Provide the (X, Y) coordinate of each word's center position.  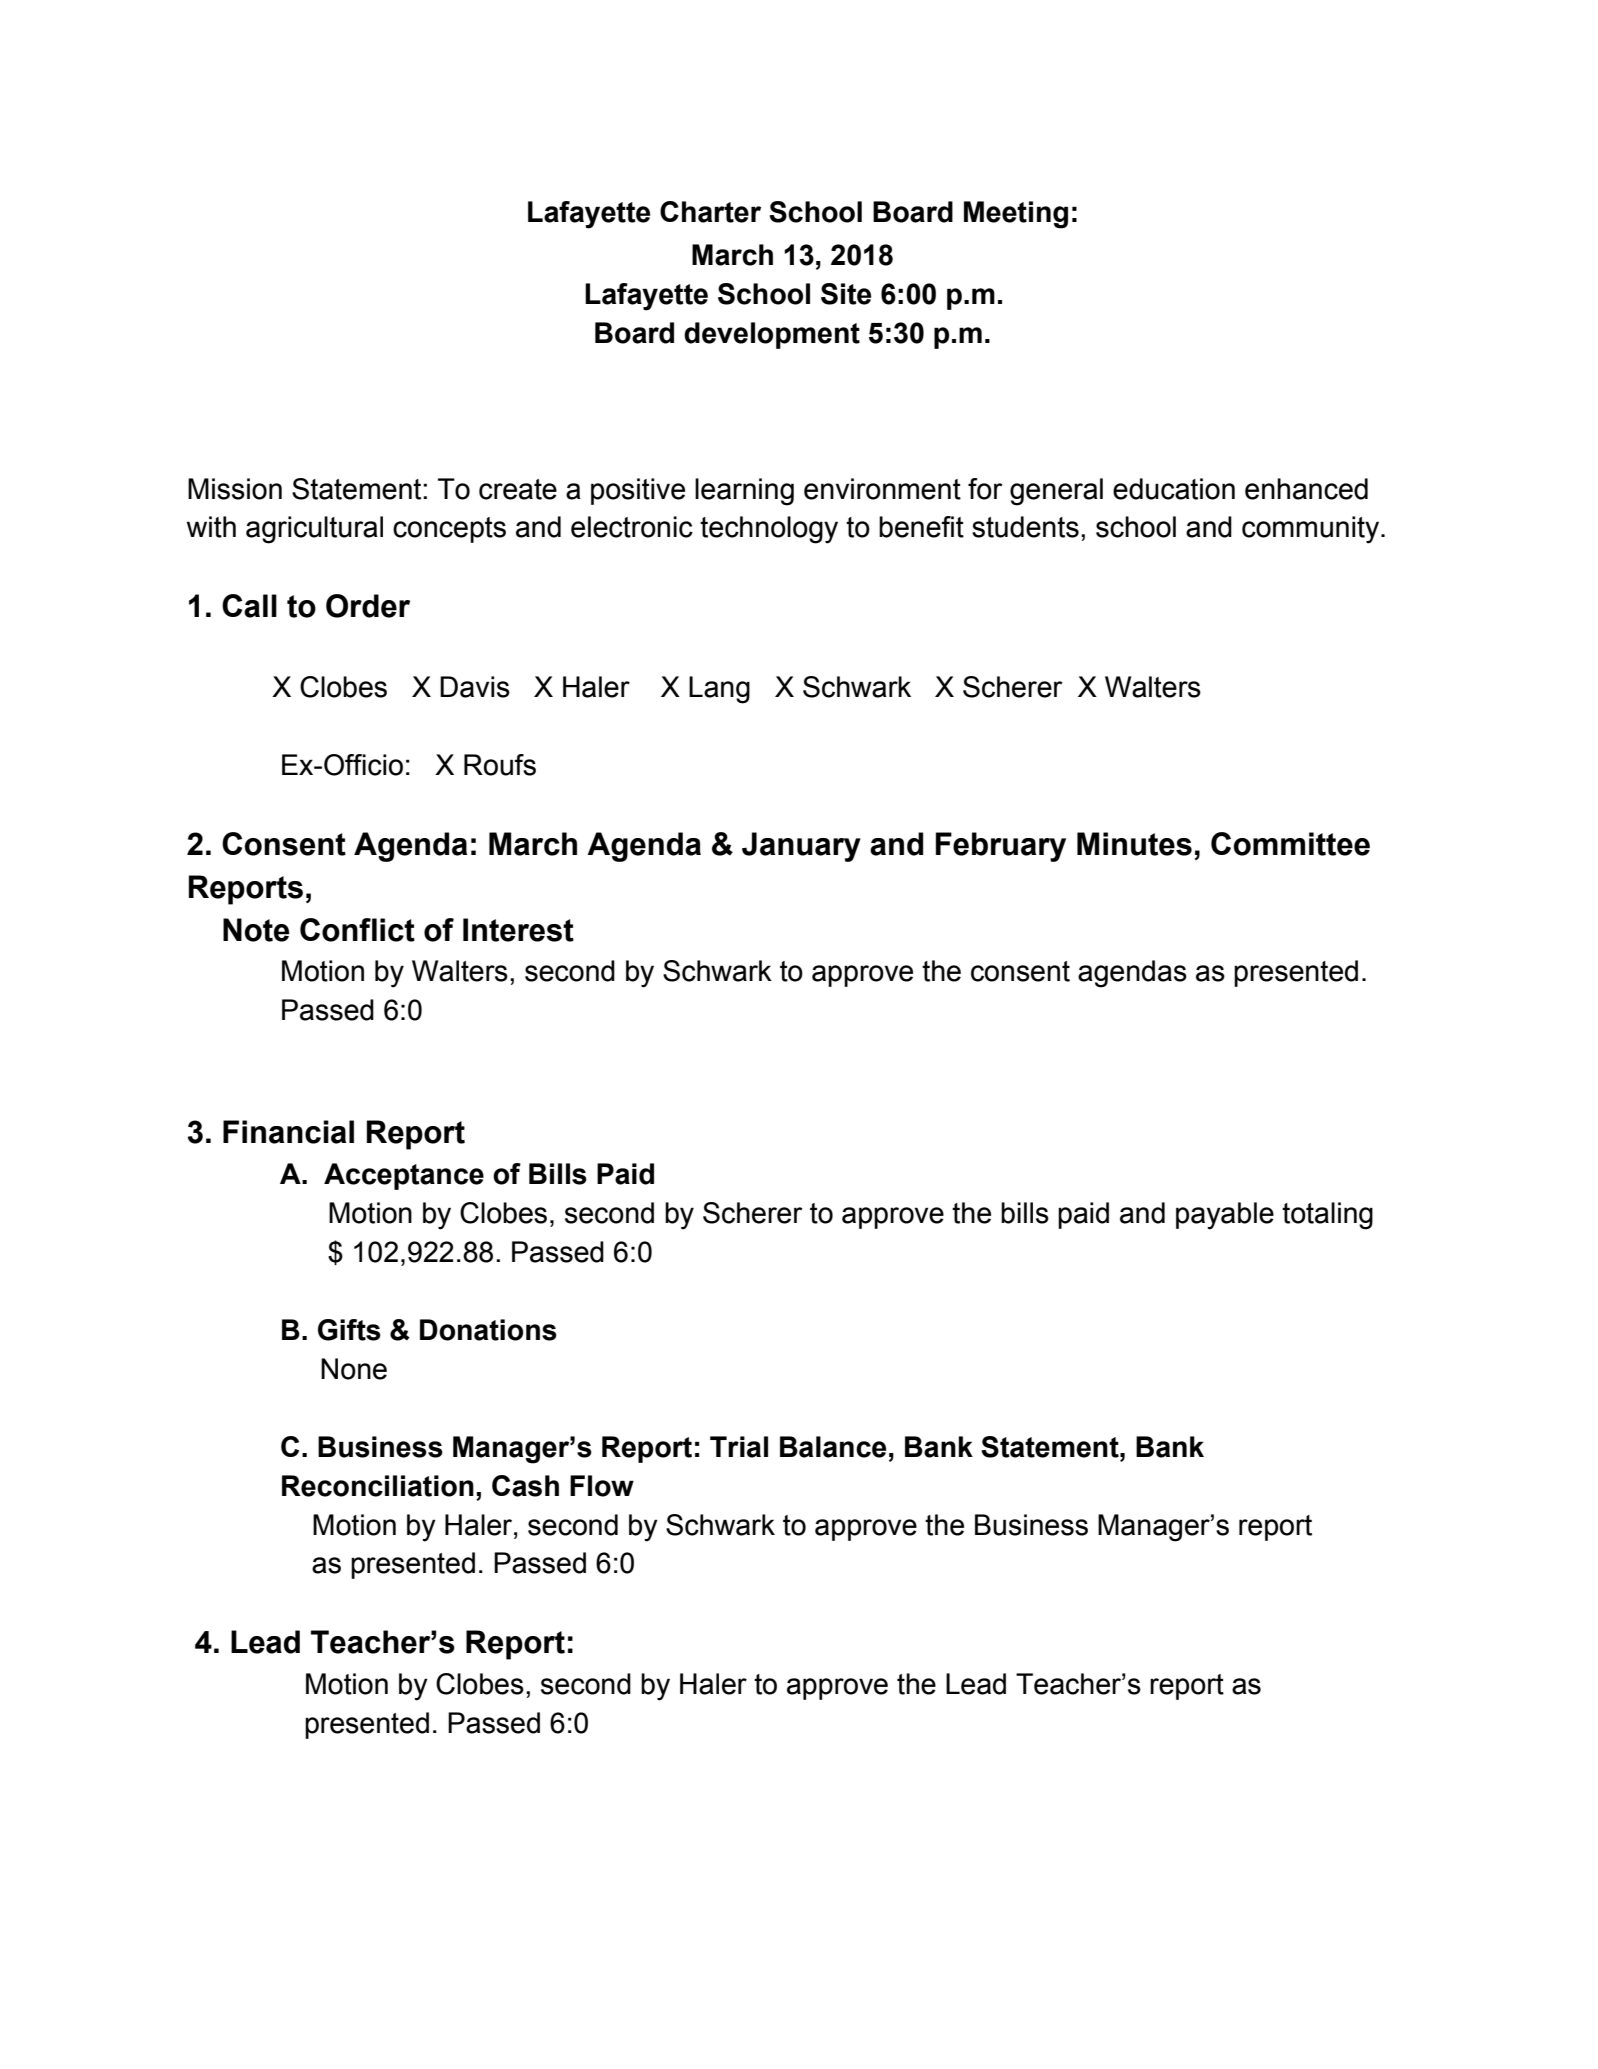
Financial (288, 1132)
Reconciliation (378, 1486)
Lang (719, 690)
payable (1225, 1216)
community (1312, 530)
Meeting (1016, 215)
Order (368, 606)
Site (846, 294)
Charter (710, 212)
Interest (518, 930)
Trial (739, 1447)
